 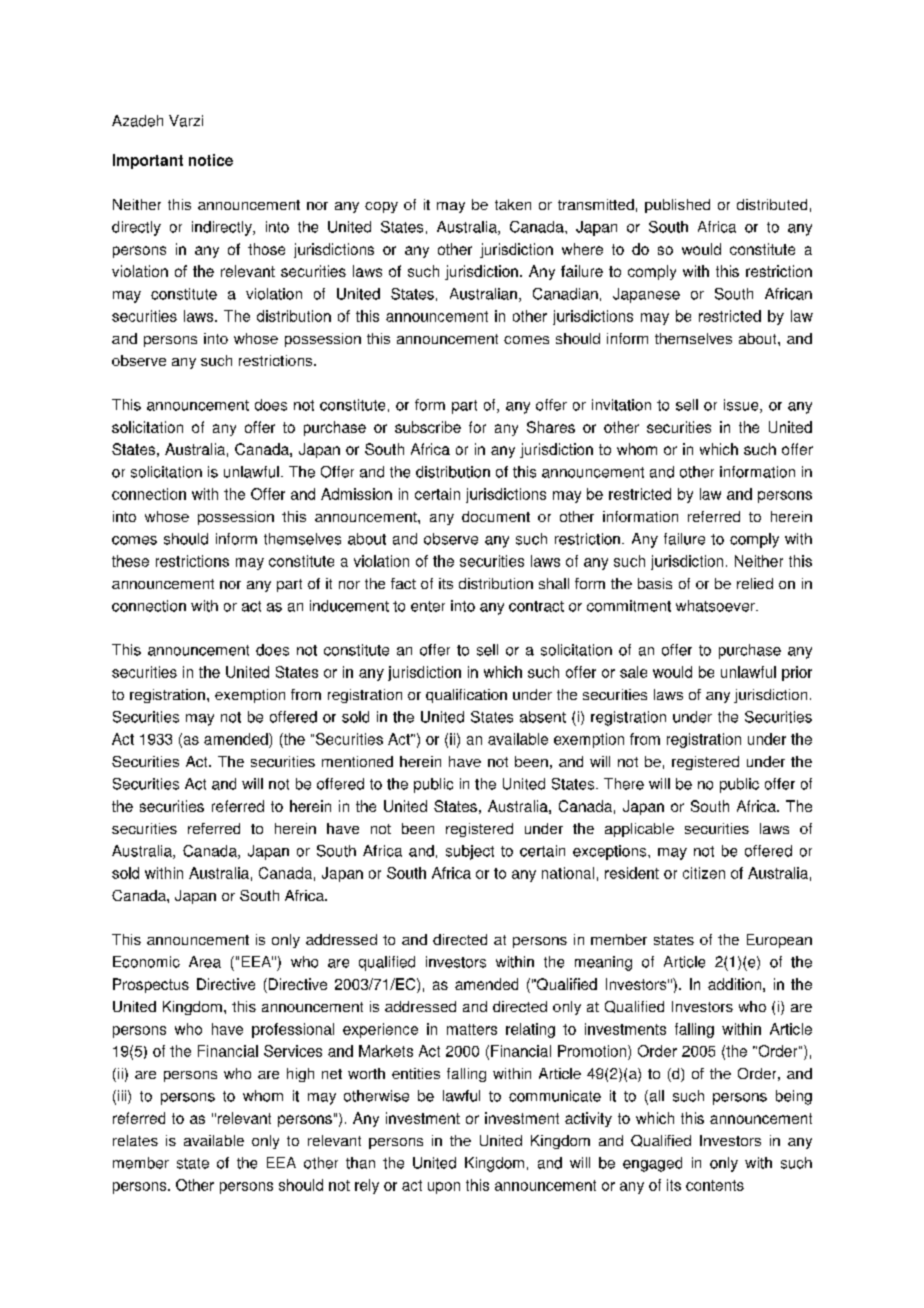 I want to click on taken, so click(x=513, y=204).
